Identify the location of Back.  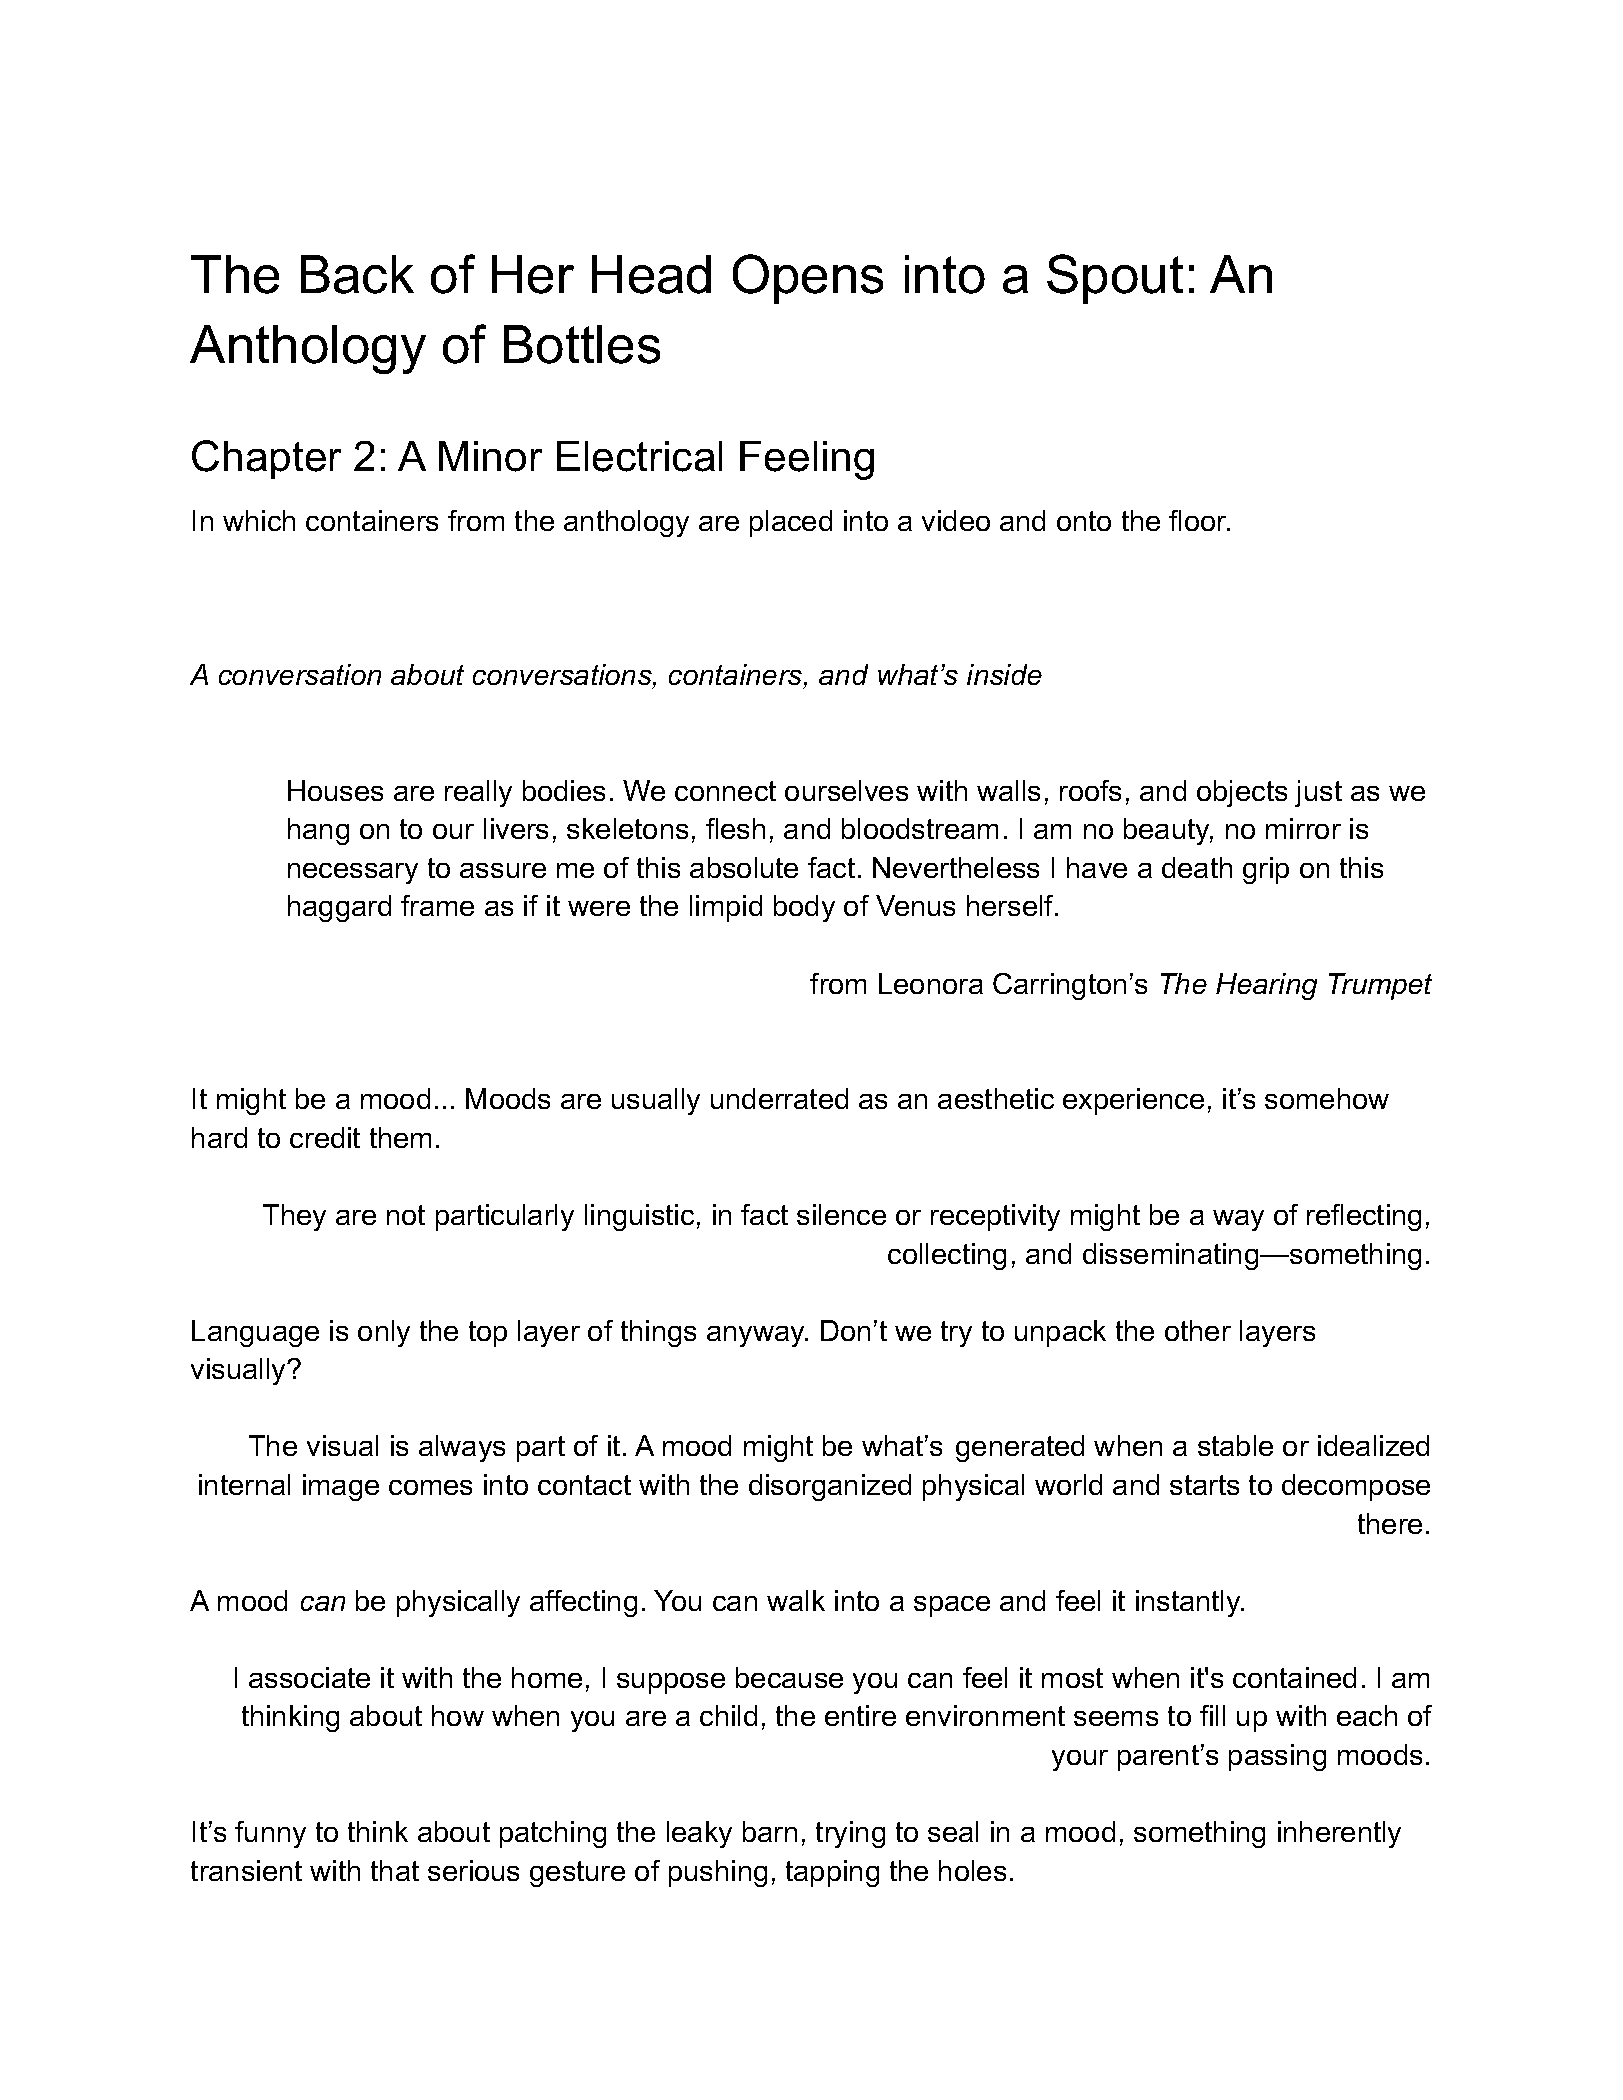
(357, 274).
